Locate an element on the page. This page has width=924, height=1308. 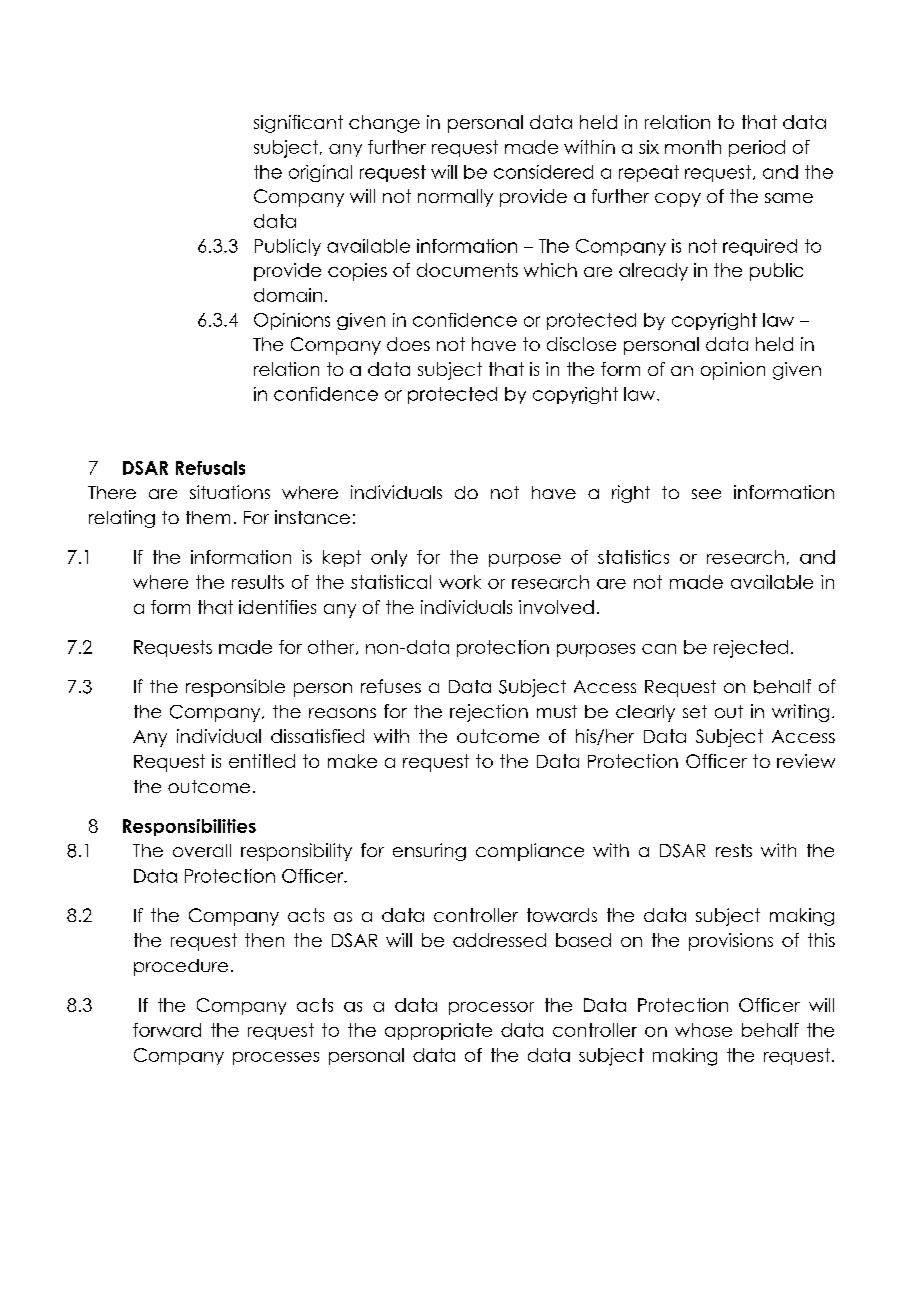
normally is located at coordinates (455, 198).
